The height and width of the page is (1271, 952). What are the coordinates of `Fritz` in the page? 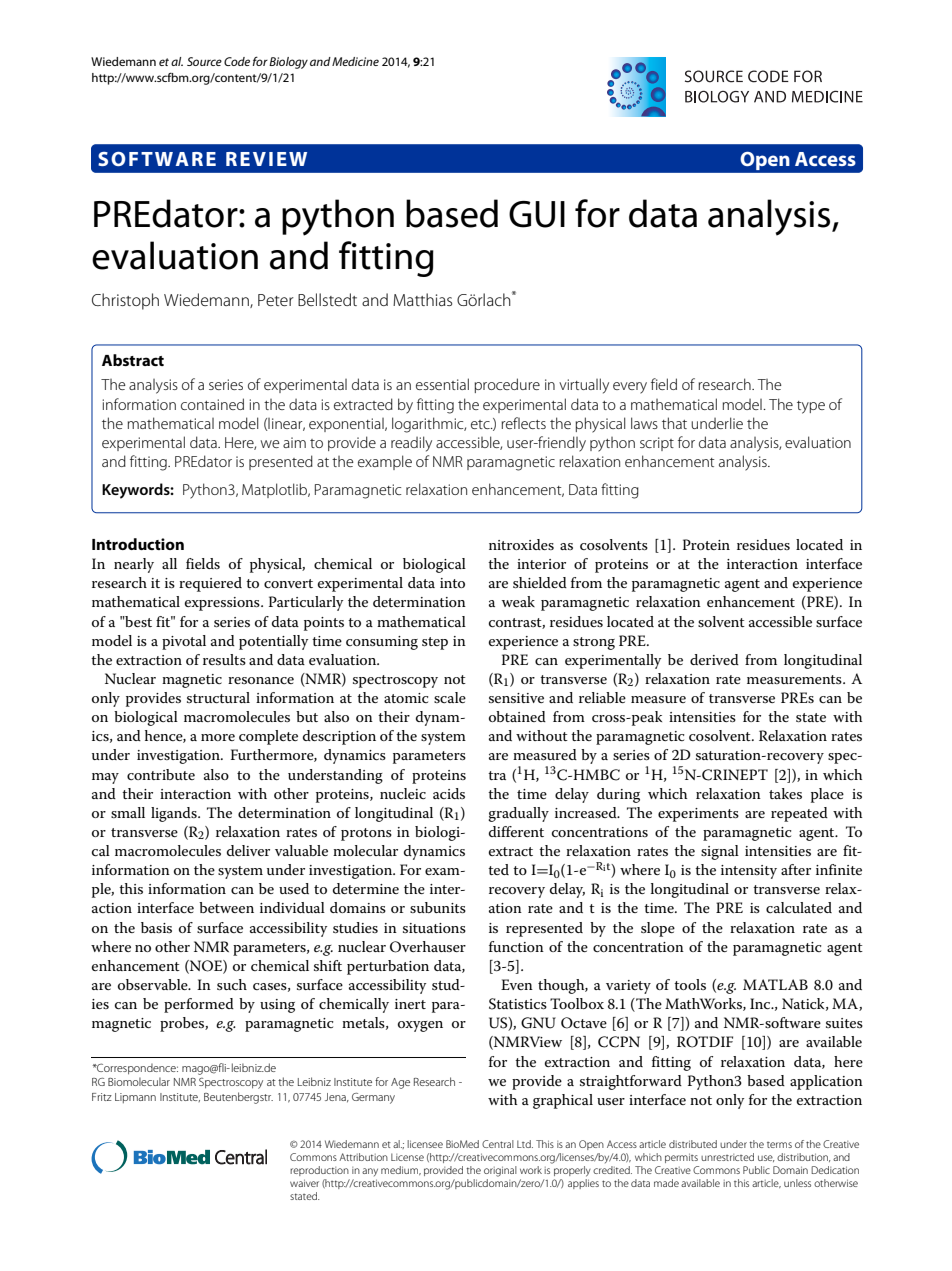 It's located at (102, 1097).
